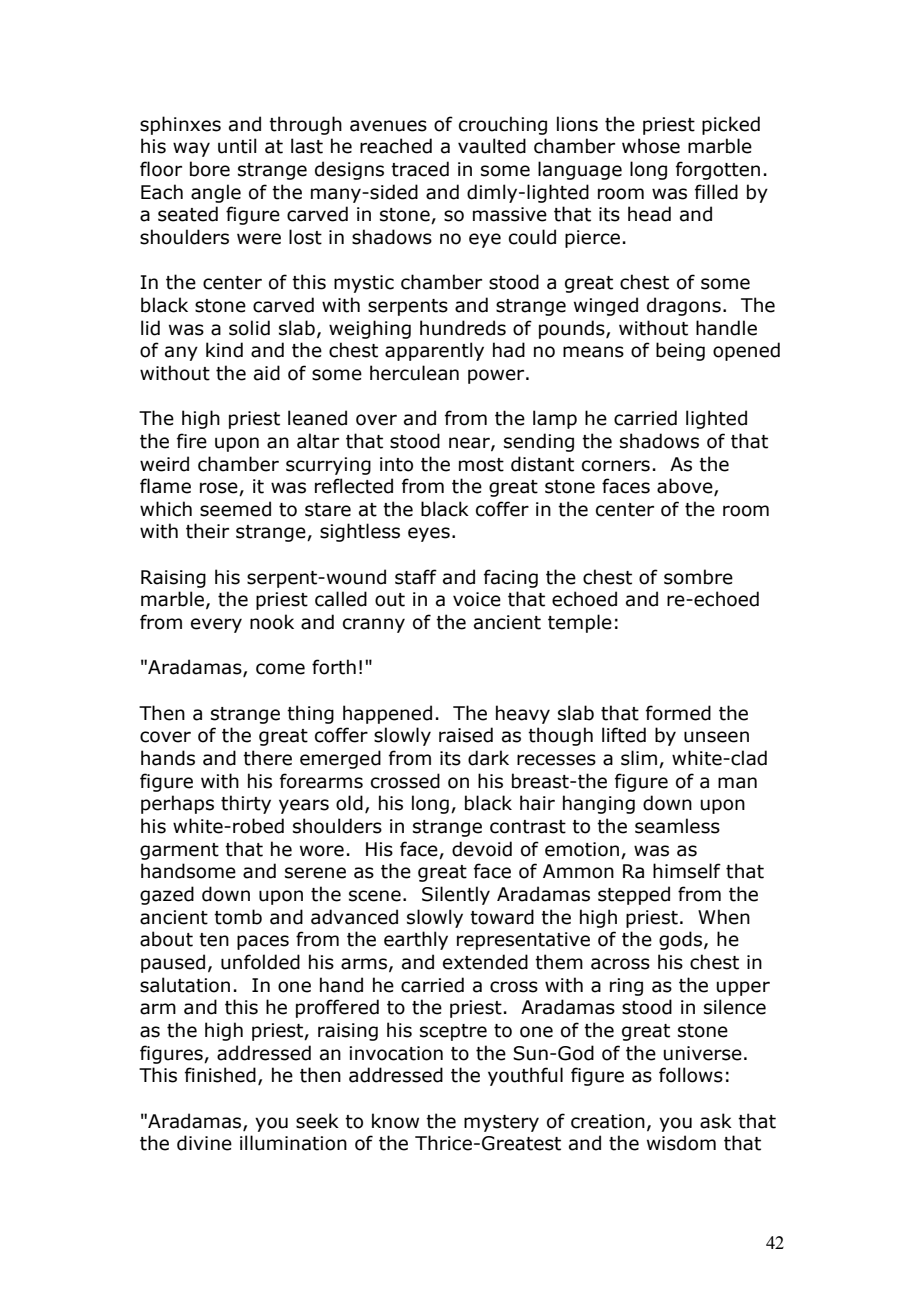 The width and height of the page is (924, 1308). What do you see at coordinates (681, 1143) in the page?
I see `wisdom` at bounding box center [681, 1143].
